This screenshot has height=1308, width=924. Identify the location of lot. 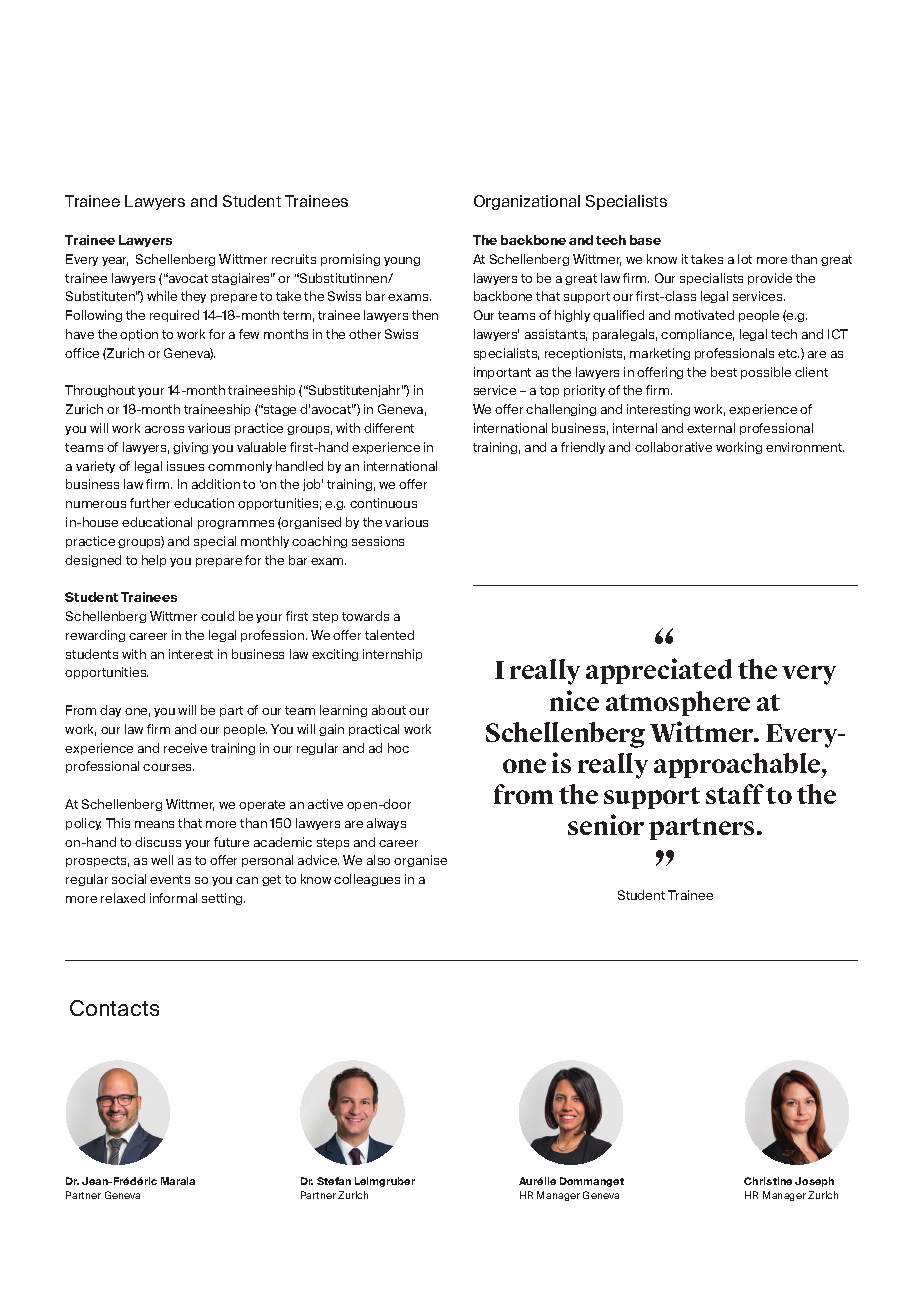
(745, 259).
